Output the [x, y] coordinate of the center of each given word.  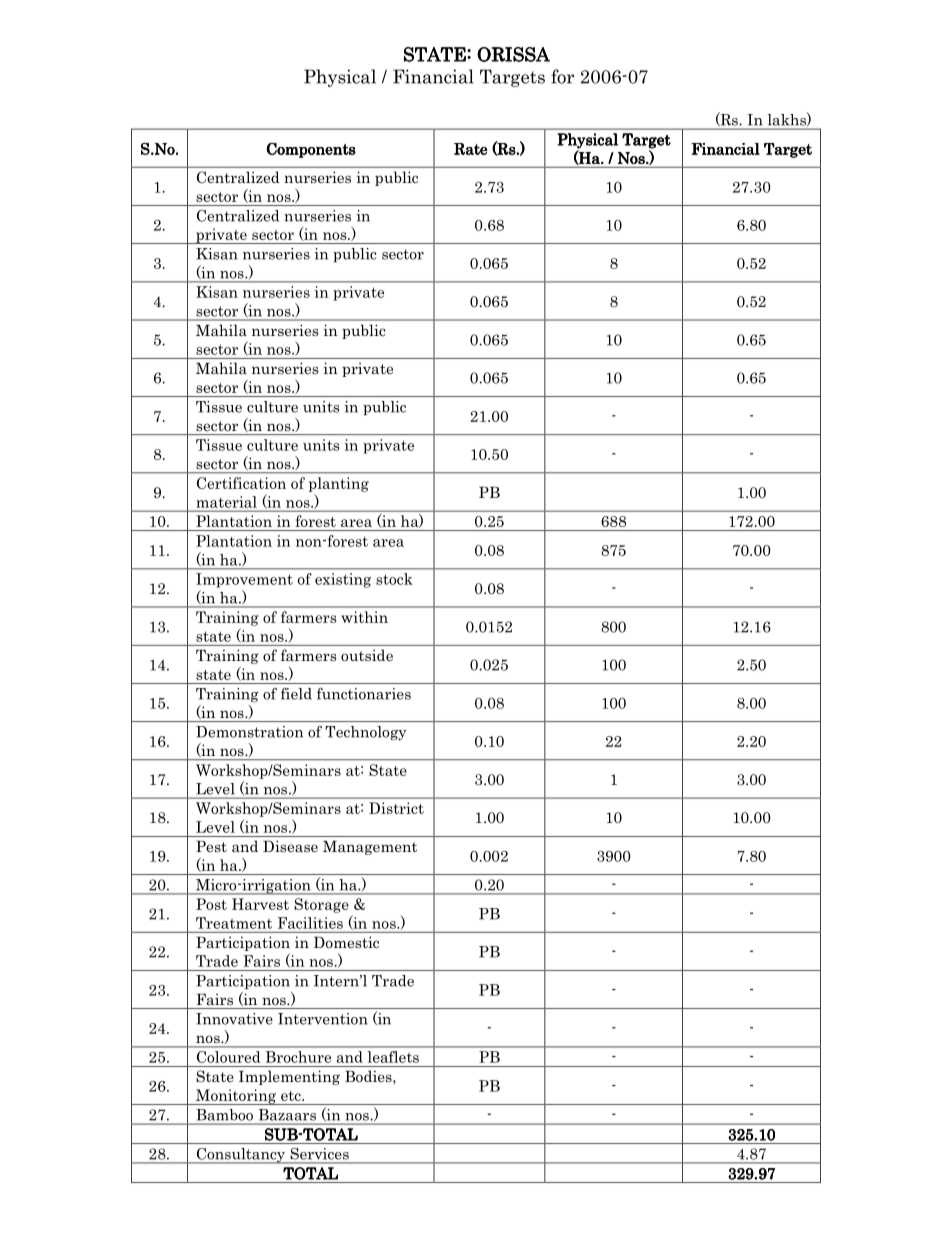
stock [394, 579]
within [364, 617]
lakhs [788, 119]
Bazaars [287, 1115]
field [296, 694]
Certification [241, 483]
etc [292, 1096]
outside [367, 655]
